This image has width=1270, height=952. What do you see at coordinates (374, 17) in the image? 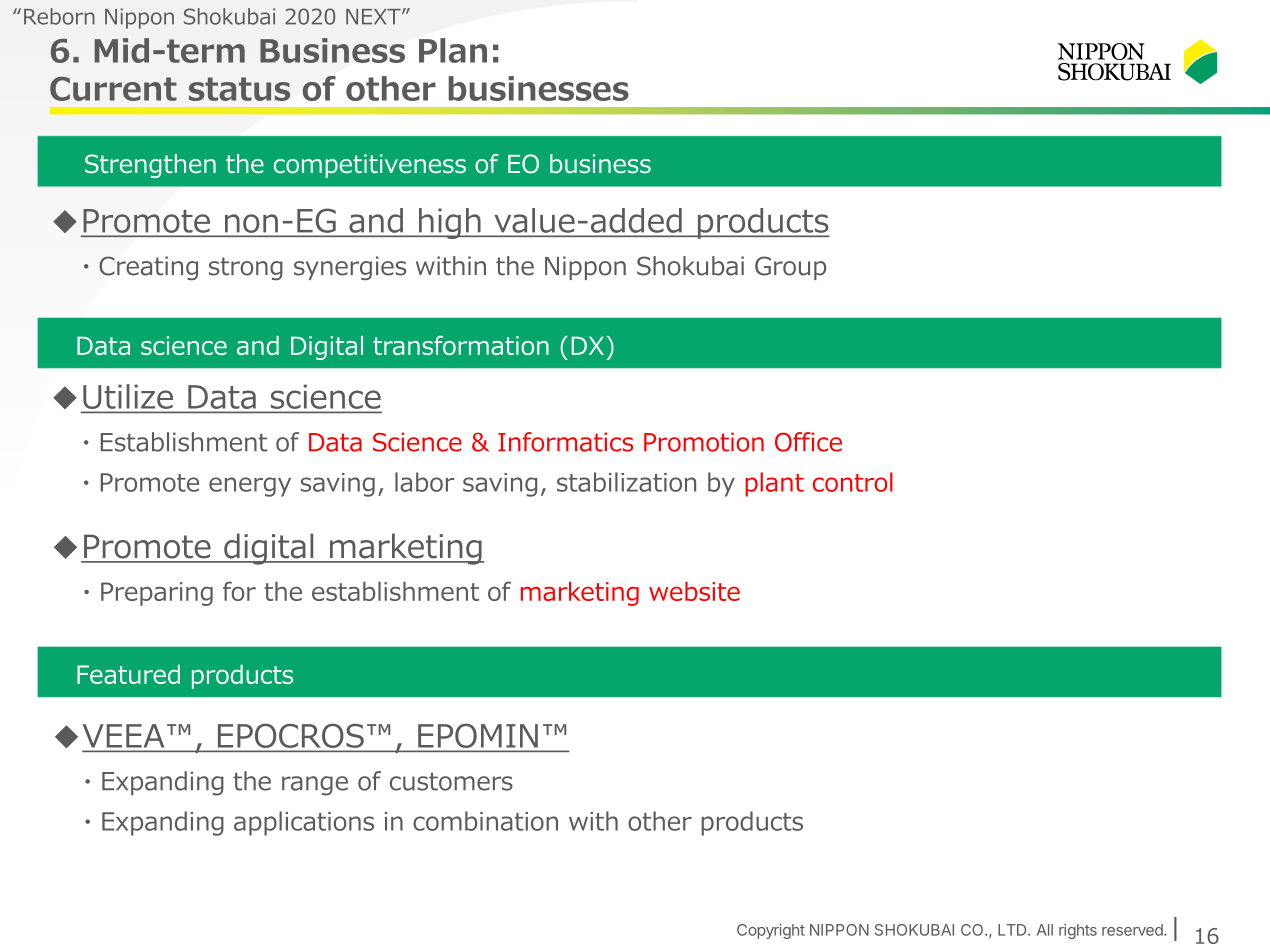
I see `NEXT` at bounding box center [374, 17].
